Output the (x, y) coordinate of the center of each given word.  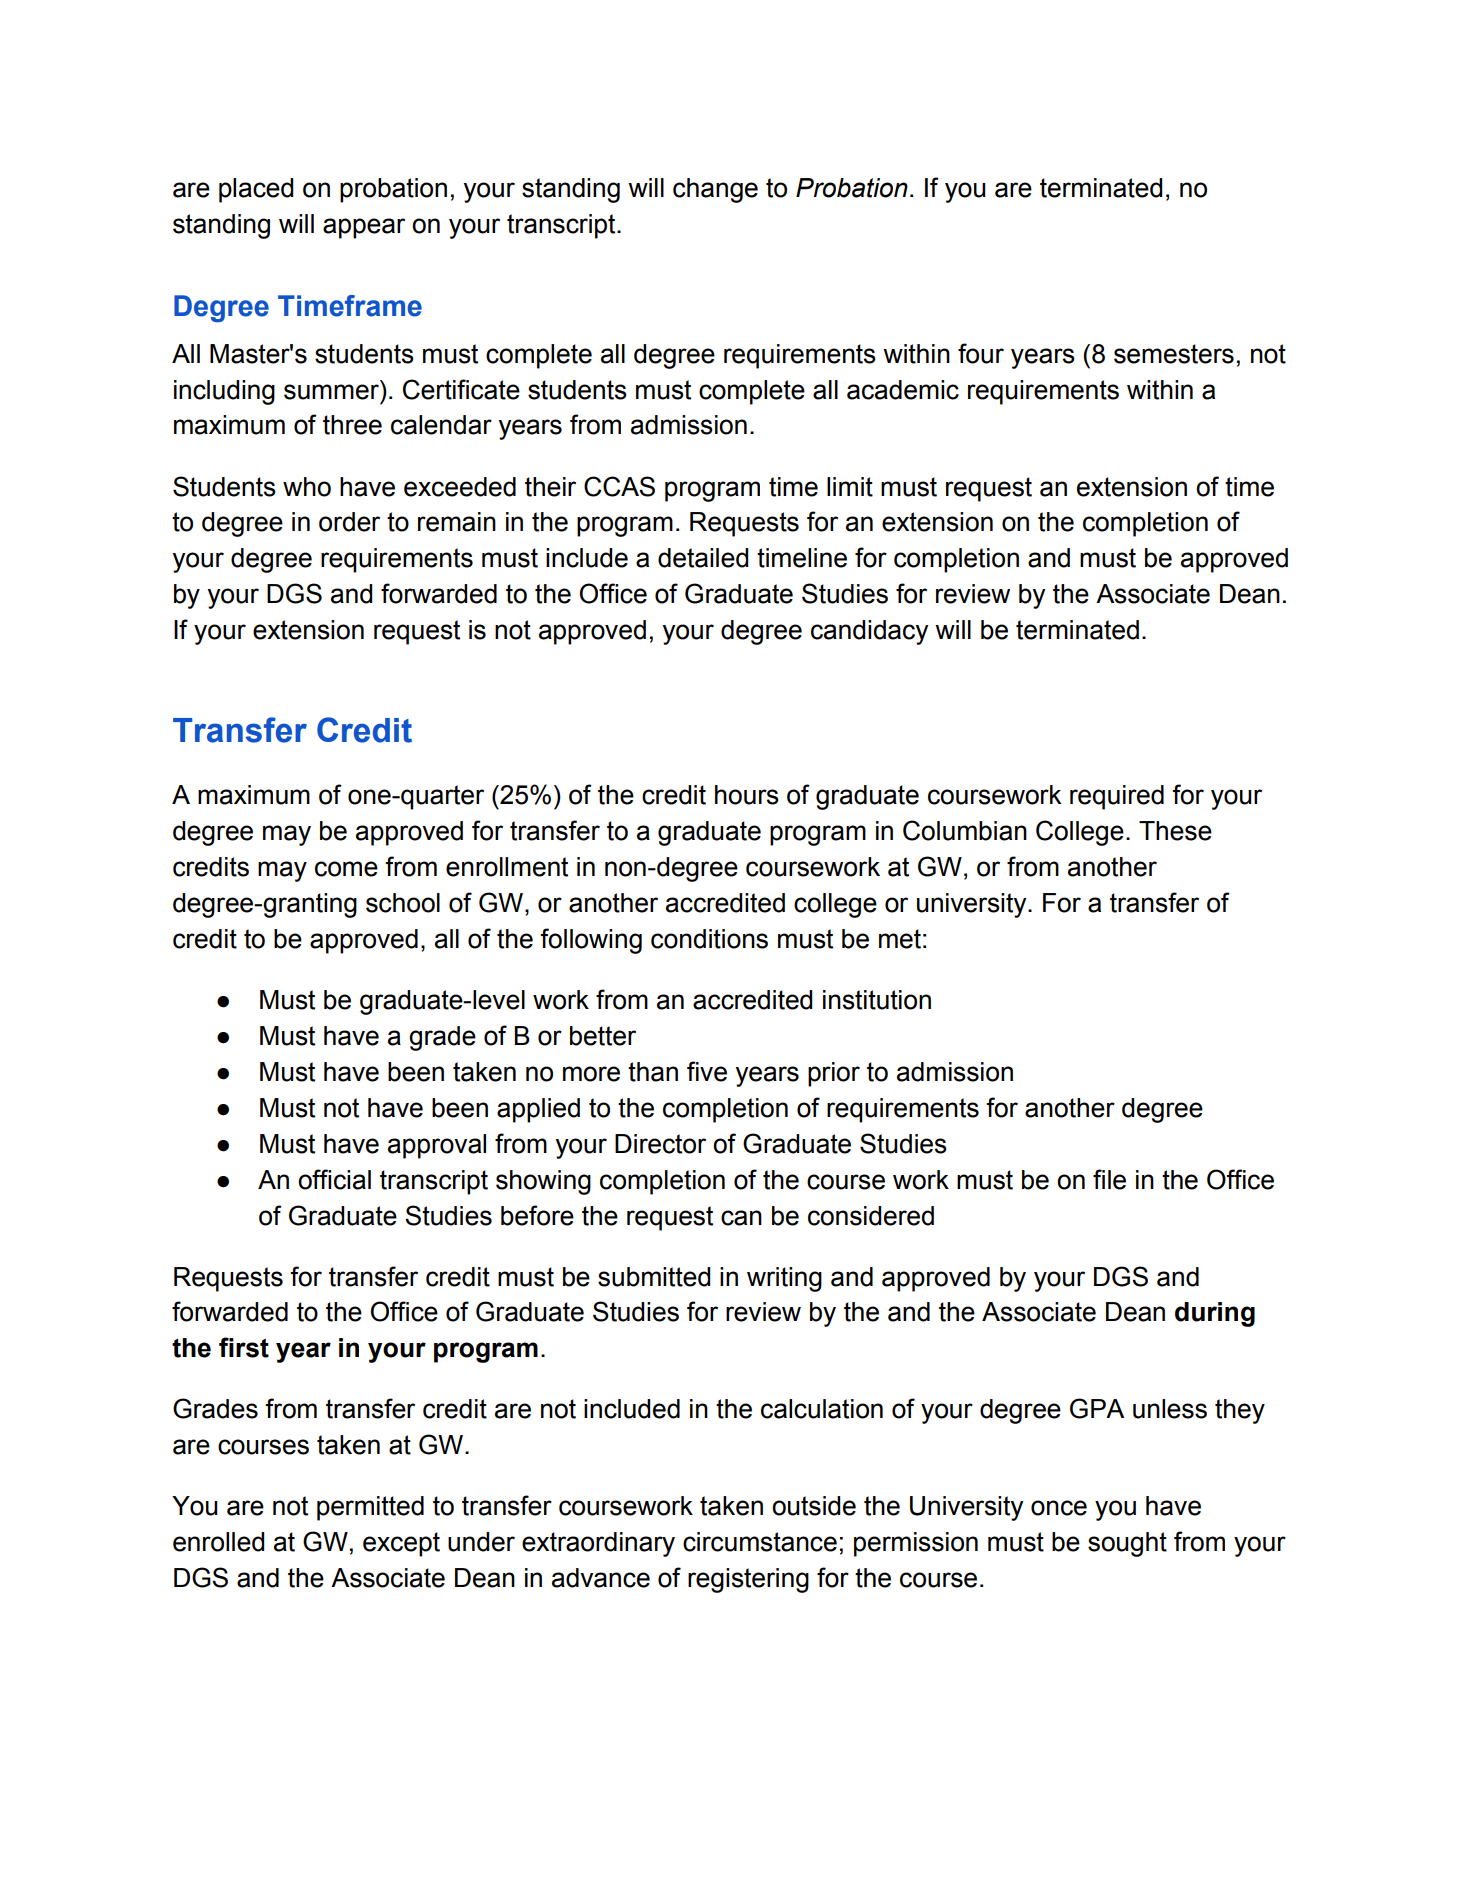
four (981, 353)
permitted (370, 1508)
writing (784, 1279)
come (346, 869)
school (403, 903)
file (1109, 1179)
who (307, 487)
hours (747, 795)
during (1215, 1314)
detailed (703, 558)
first (244, 1347)
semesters (1174, 354)
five (707, 1071)
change (715, 190)
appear (364, 228)
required (1117, 797)
